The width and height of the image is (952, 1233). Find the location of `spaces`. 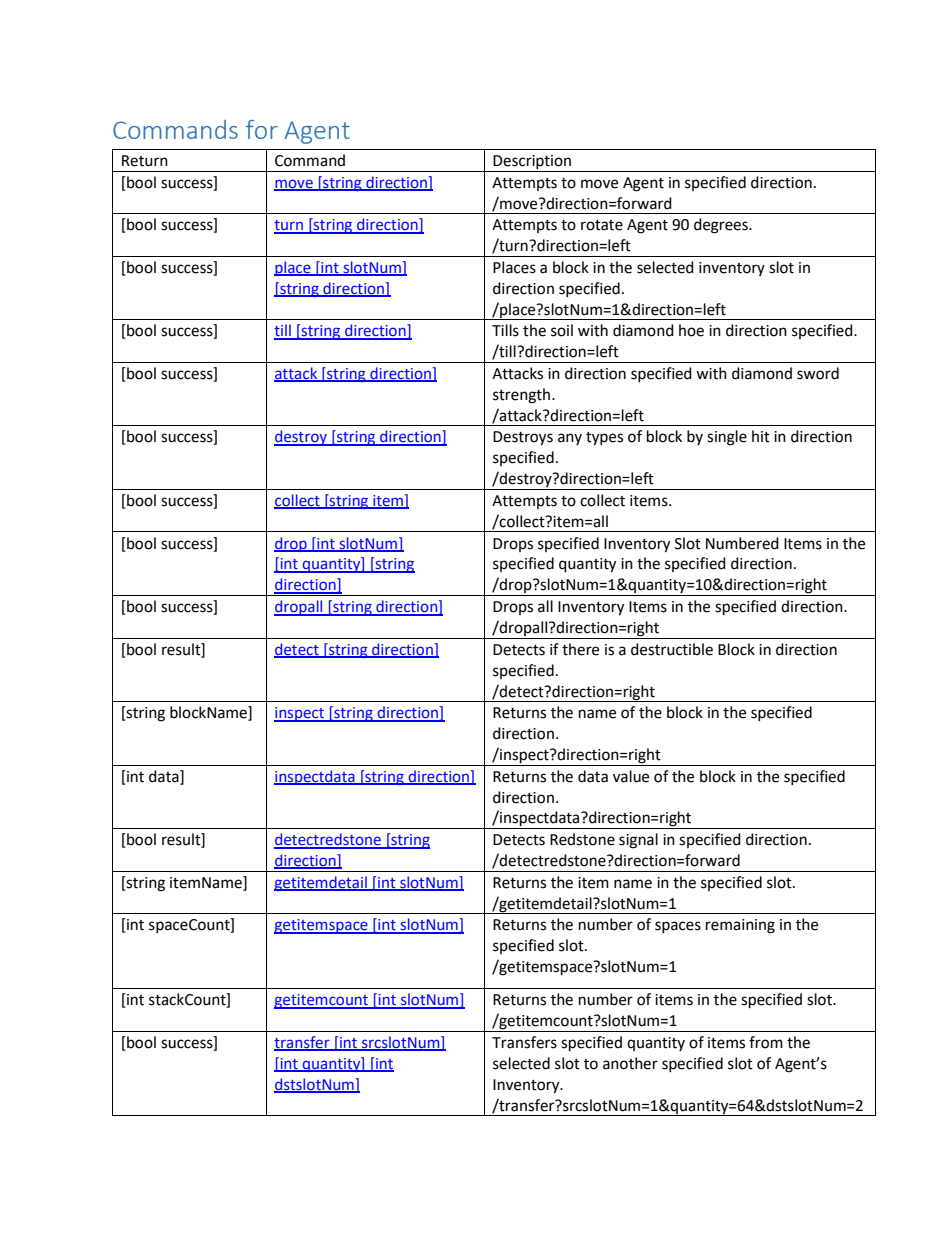

spaces is located at coordinates (678, 927).
